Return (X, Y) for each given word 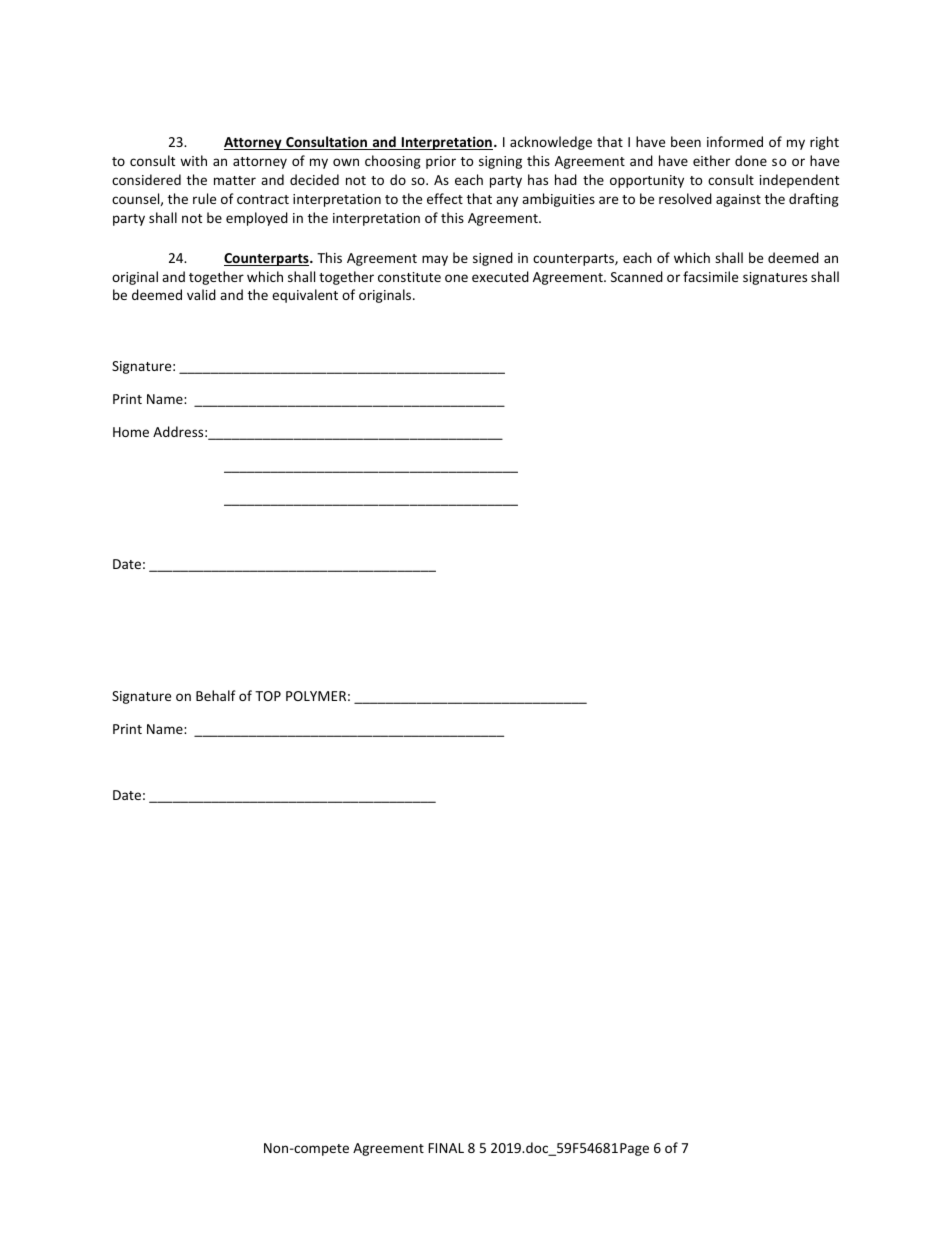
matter (235, 180)
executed (500, 276)
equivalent (305, 296)
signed (493, 259)
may (435, 260)
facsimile (710, 276)
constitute (409, 277)
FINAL (446, 1148)
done (751, 160)
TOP (268, 696)
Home (131, 432)
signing (500, 162)
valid (201, 294)
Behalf (216, 695)
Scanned (637, 276)
